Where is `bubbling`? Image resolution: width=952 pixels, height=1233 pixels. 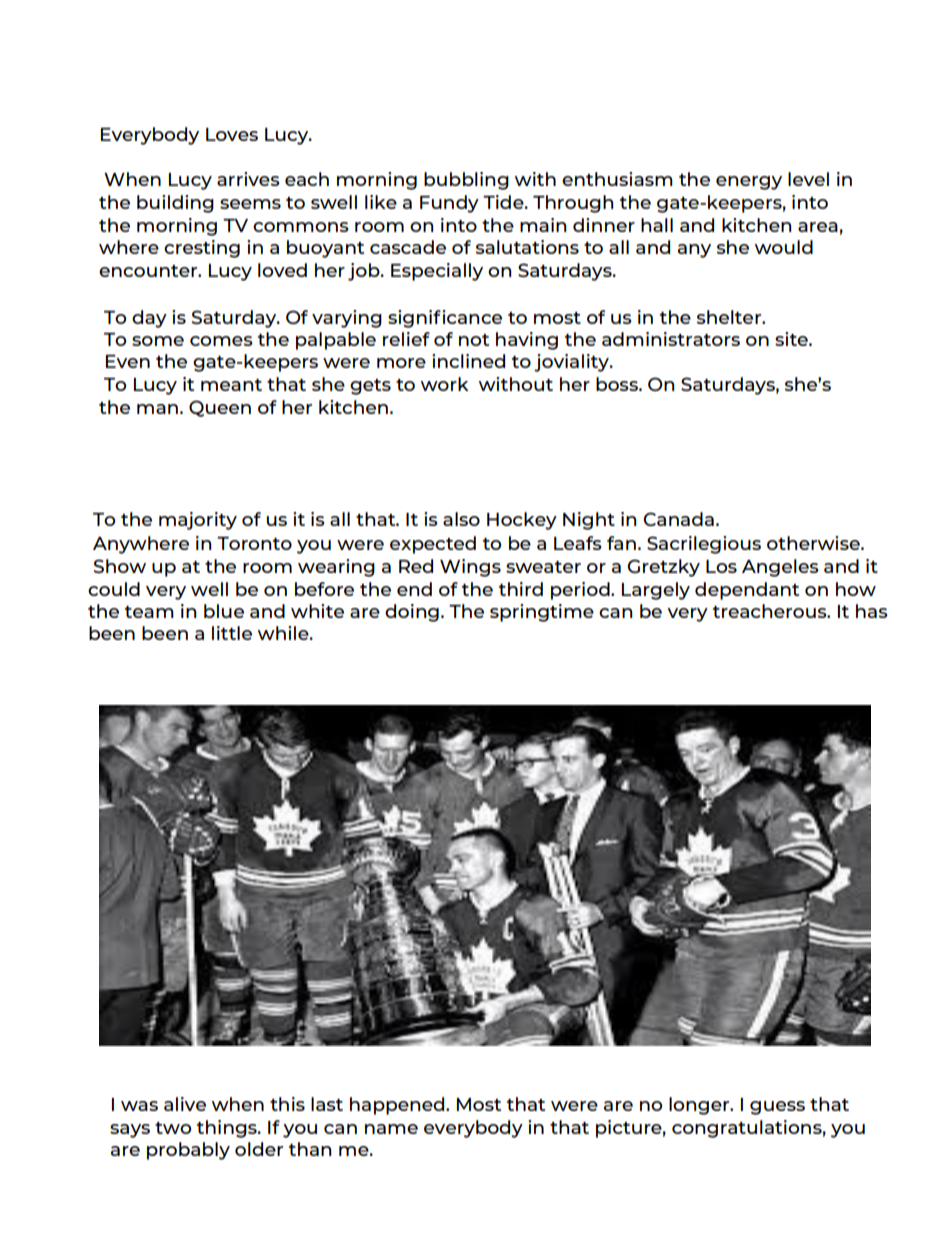 bubbling is located at coordinates (466, 181).
